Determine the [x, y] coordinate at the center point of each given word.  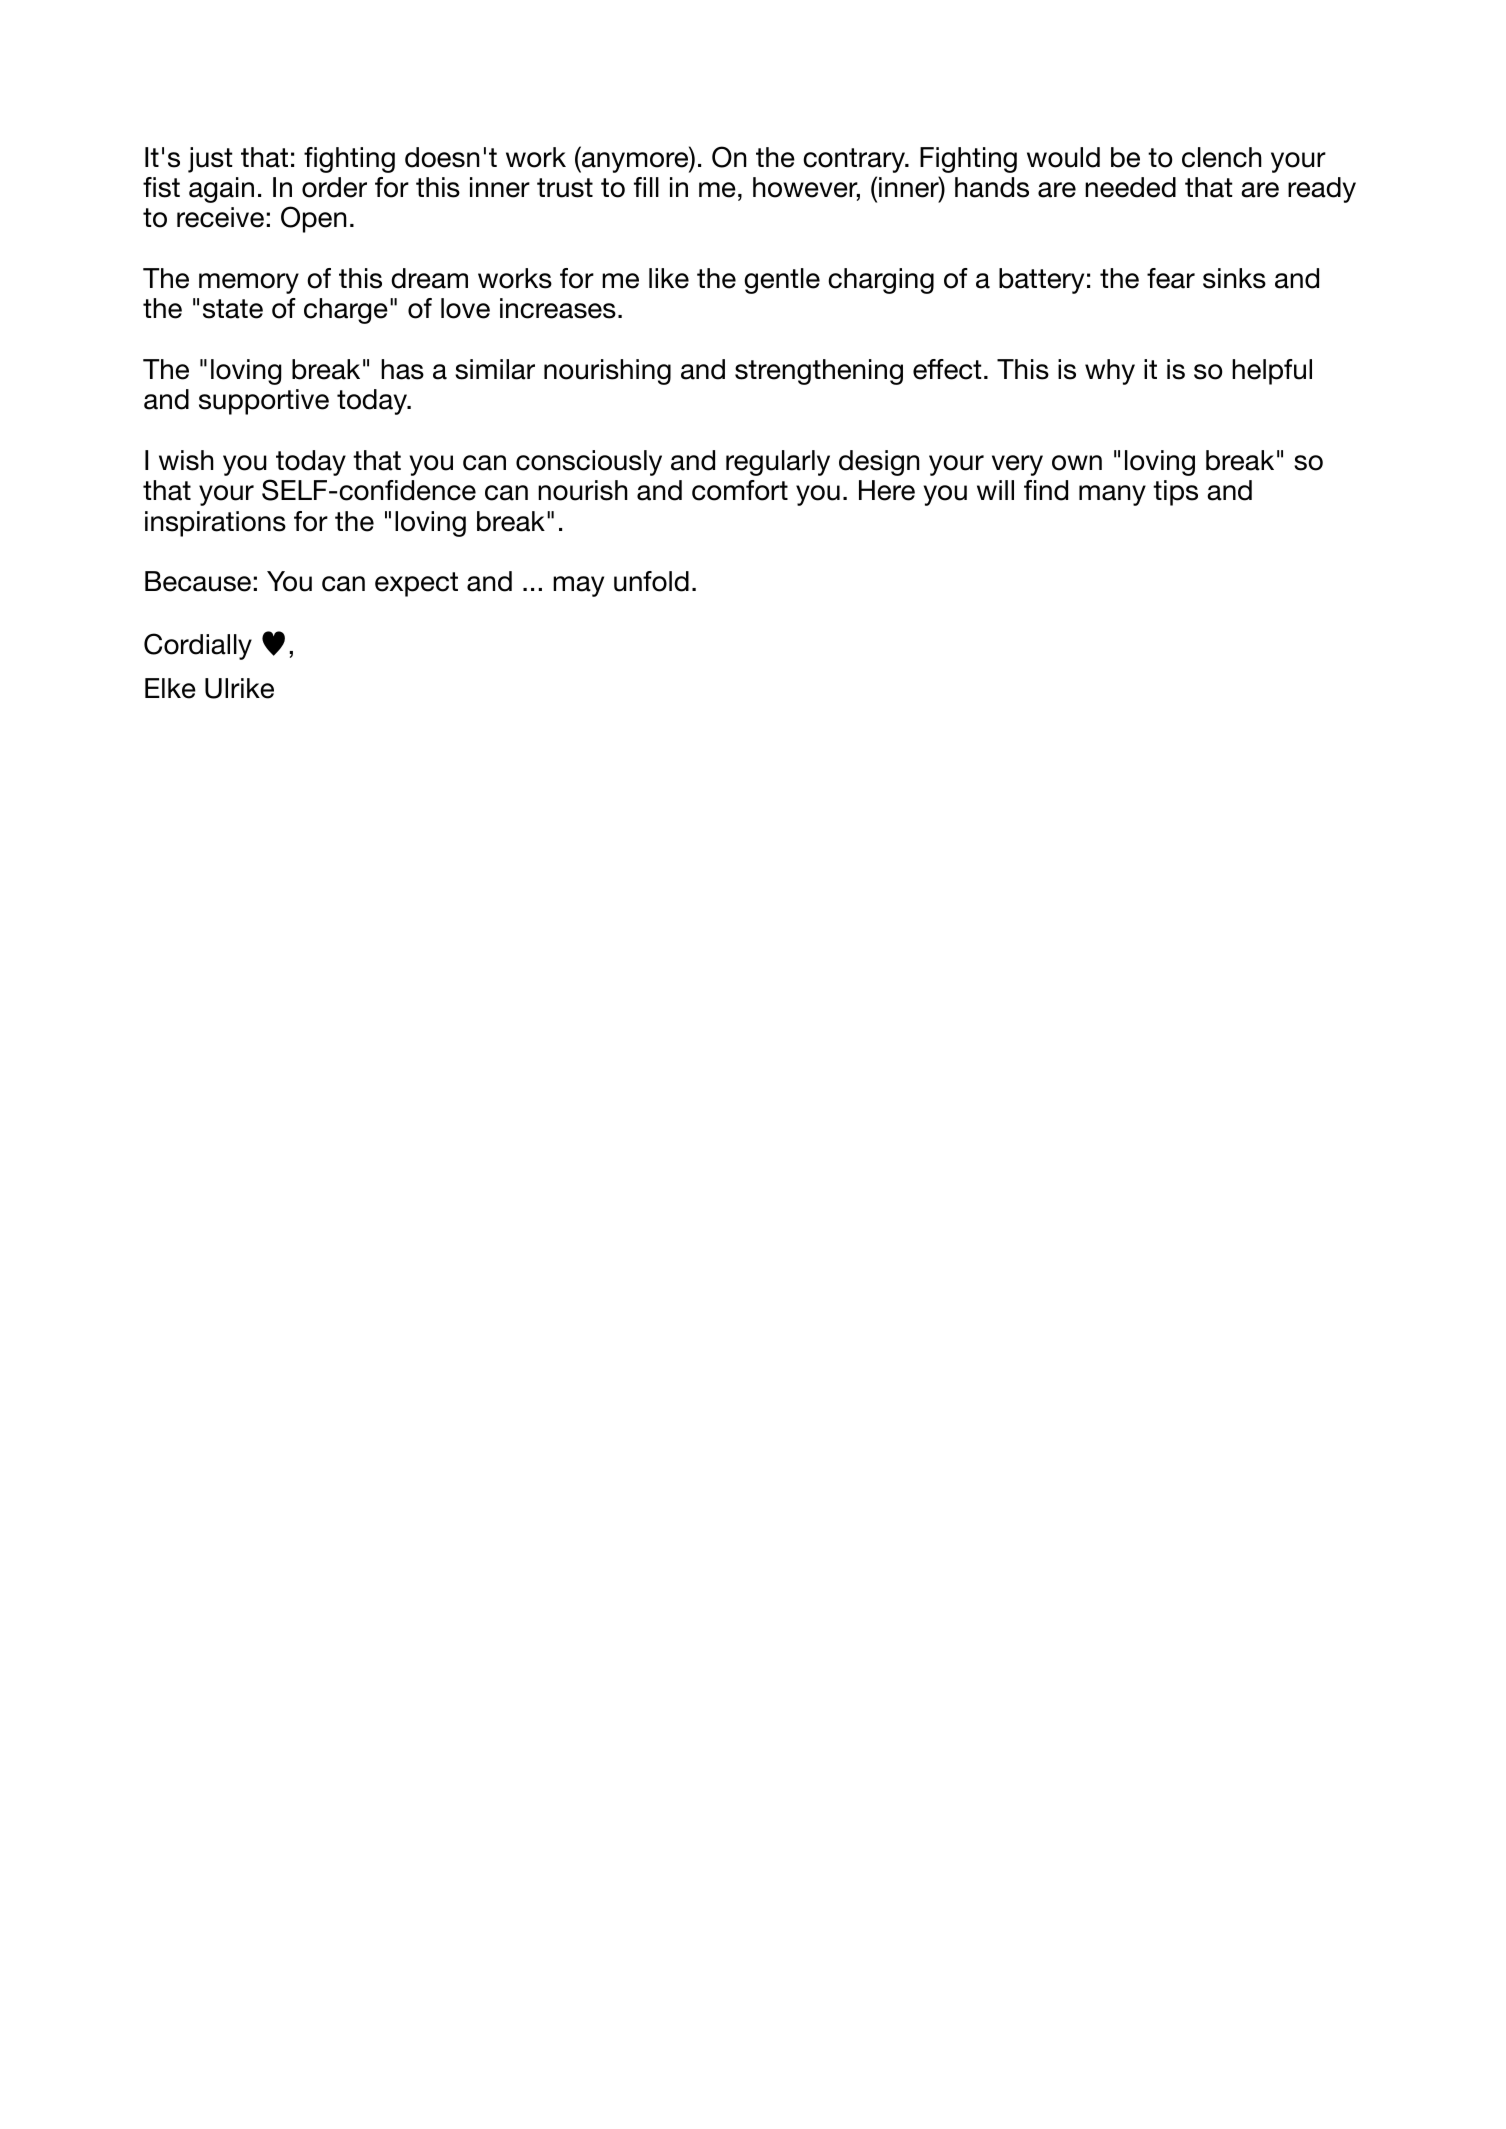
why [1110, 372]
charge [346, 311]
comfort [740, 490]
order [334, 187]
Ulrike [239, 688]
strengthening [819, 372]
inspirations [215, 524]
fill [646, 187]
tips [1175, 493]
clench [1222, 157]
